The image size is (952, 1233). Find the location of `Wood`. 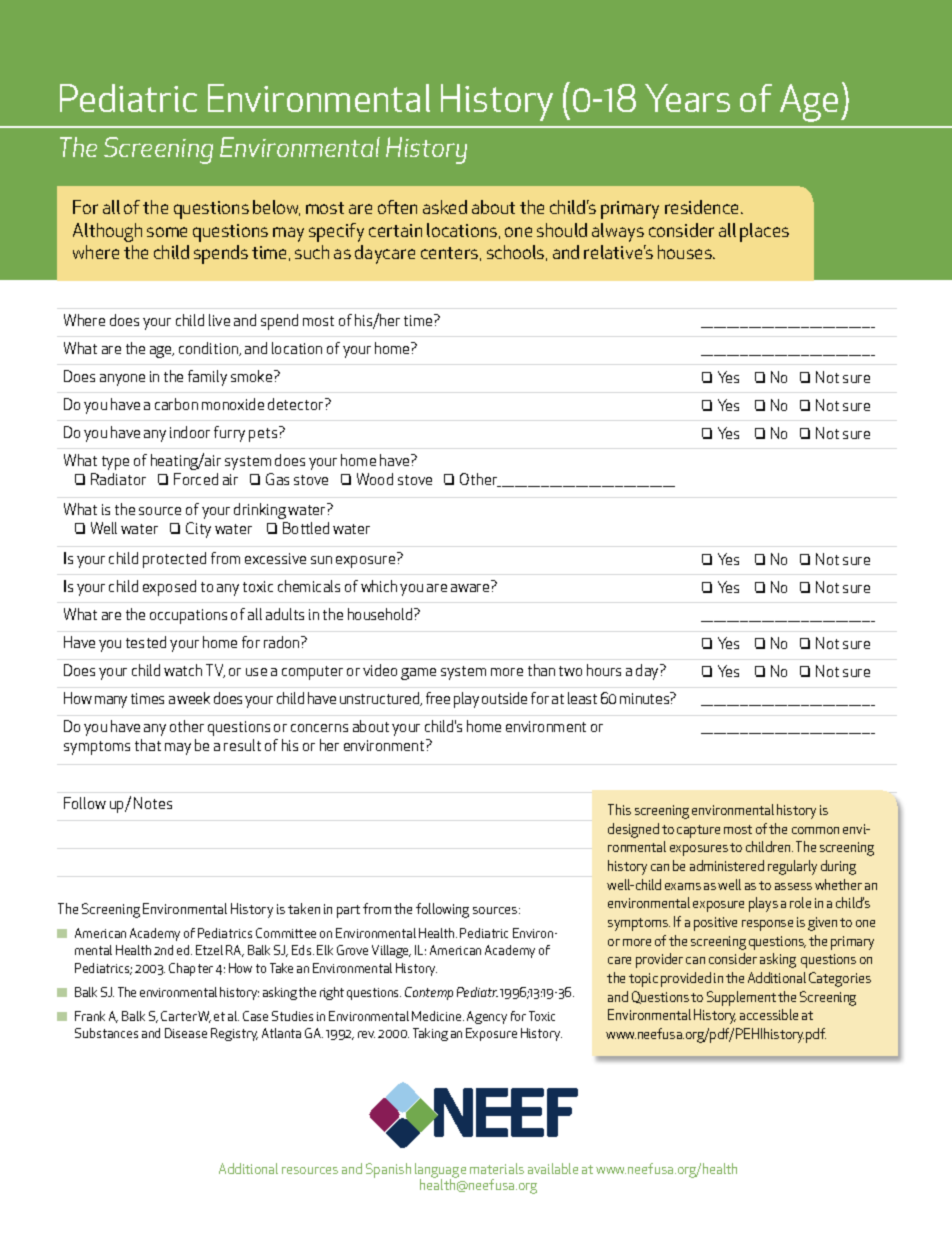

Wood is located at coordinates (375, 479).
